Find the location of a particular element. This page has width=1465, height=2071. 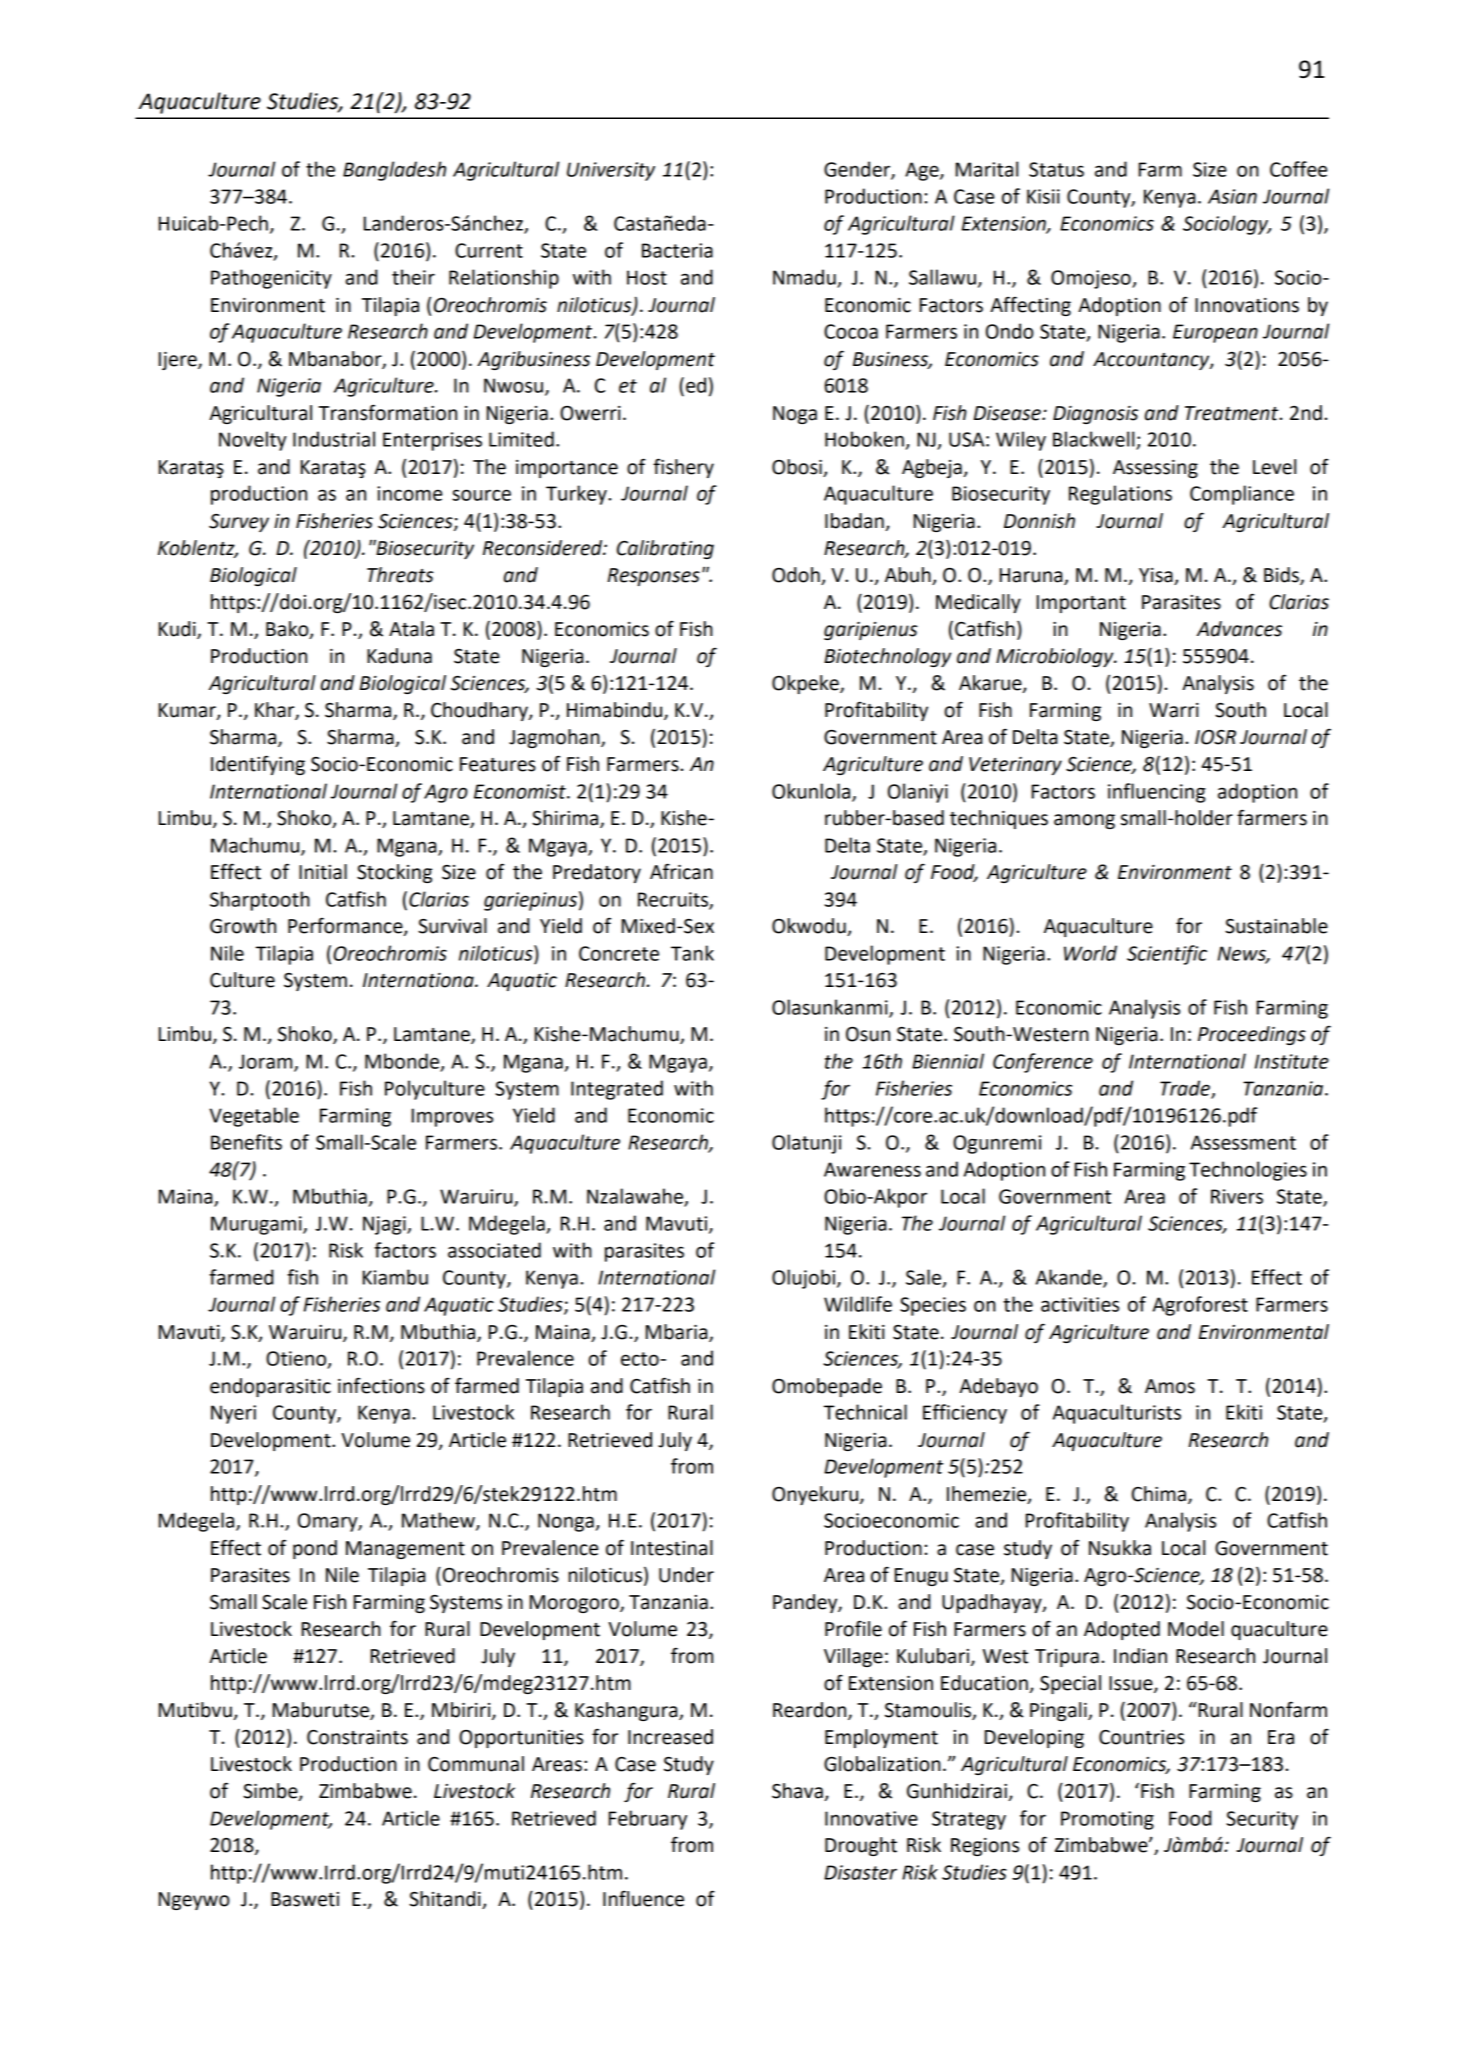

Ibadan is located at coordinates (854, 521).
